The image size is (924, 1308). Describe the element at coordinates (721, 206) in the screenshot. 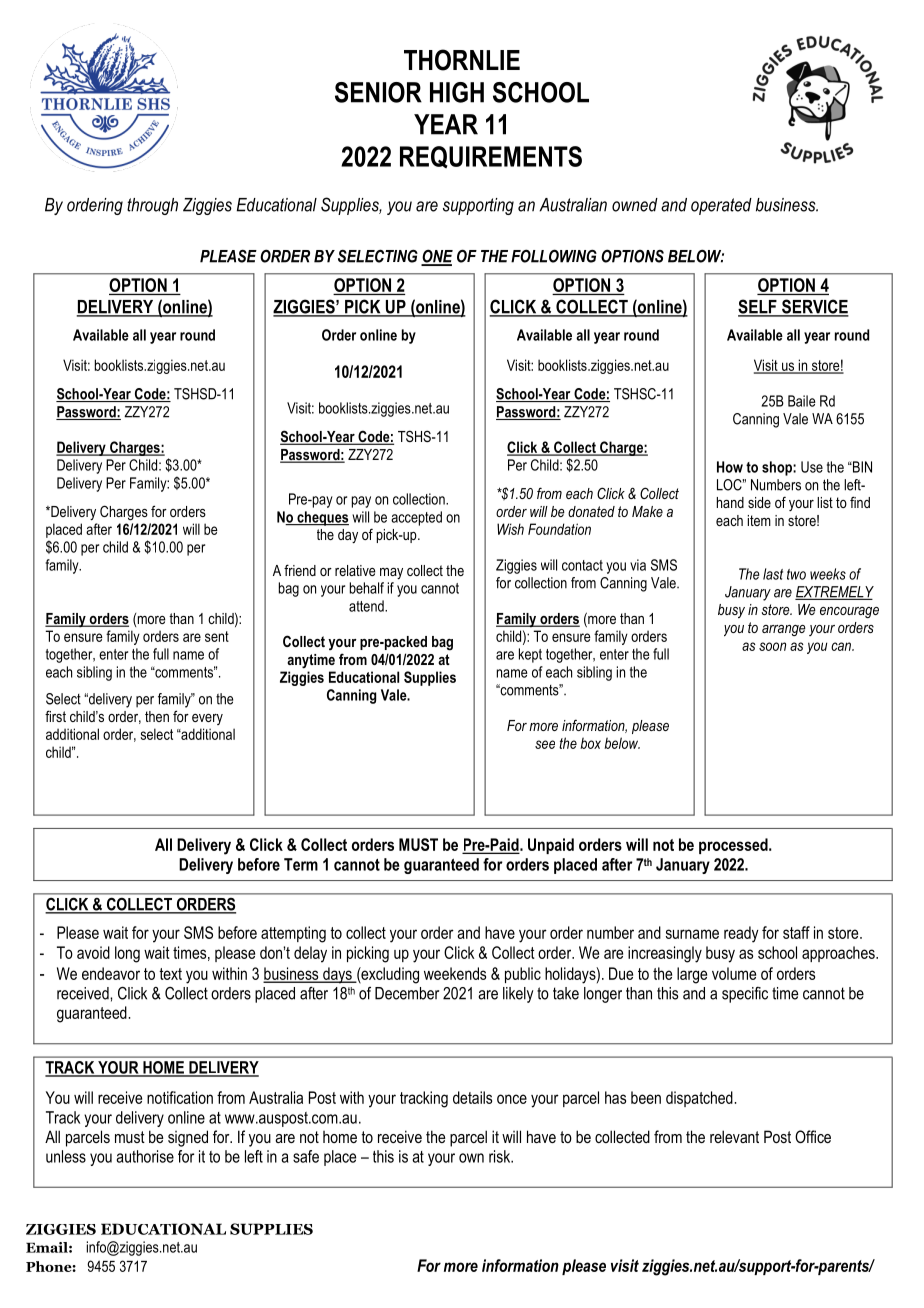

I see `operated` at that location.
